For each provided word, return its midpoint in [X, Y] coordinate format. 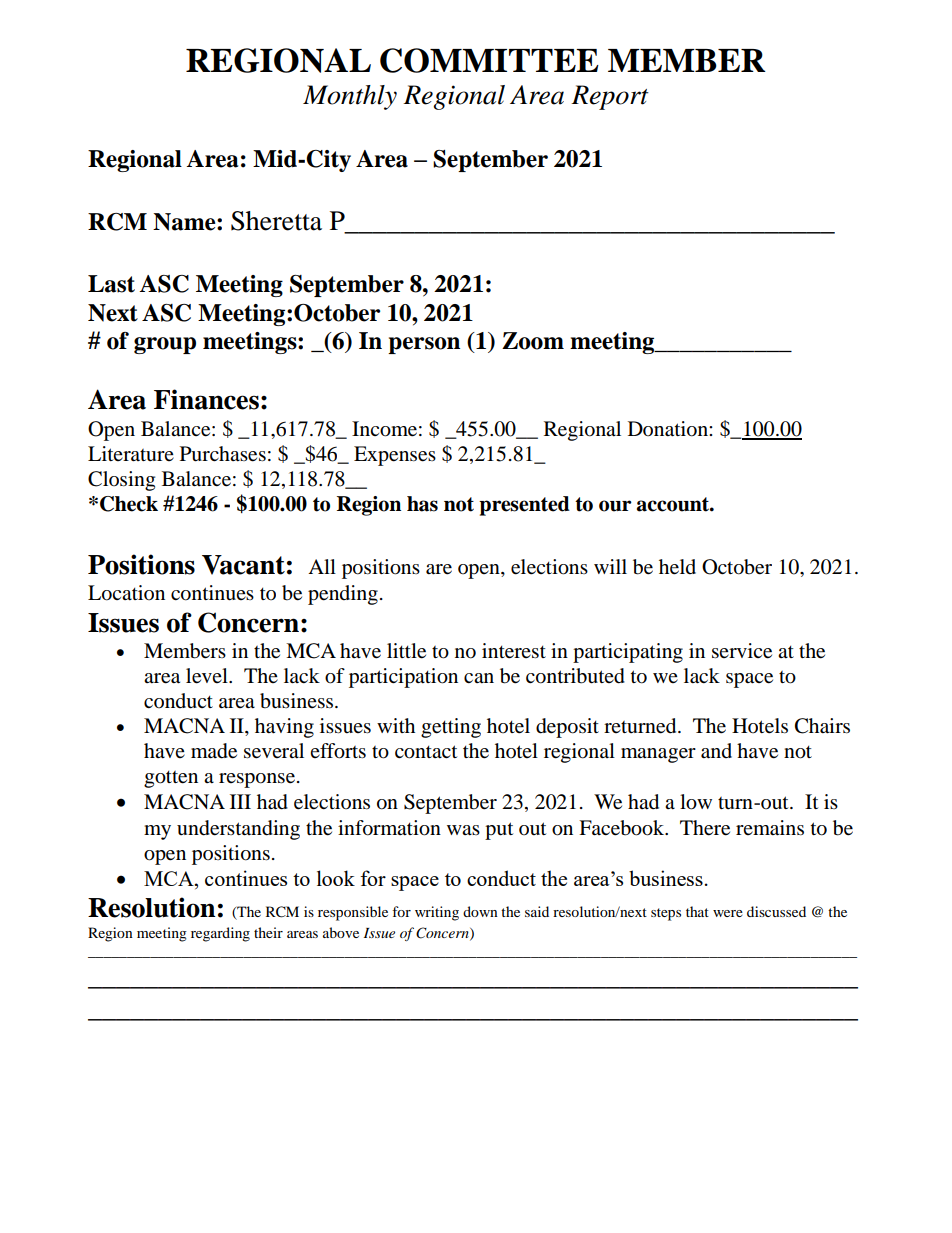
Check [129, 504]
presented [524, 506]
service [742, 651]
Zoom [533, 341]
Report [610, 97]
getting [451, 728]
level [208, 676]
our [615, 506]
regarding [220, 934]
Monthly [350, 97]
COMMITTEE [489, 60]
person [424, 345]
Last [111, 284]
